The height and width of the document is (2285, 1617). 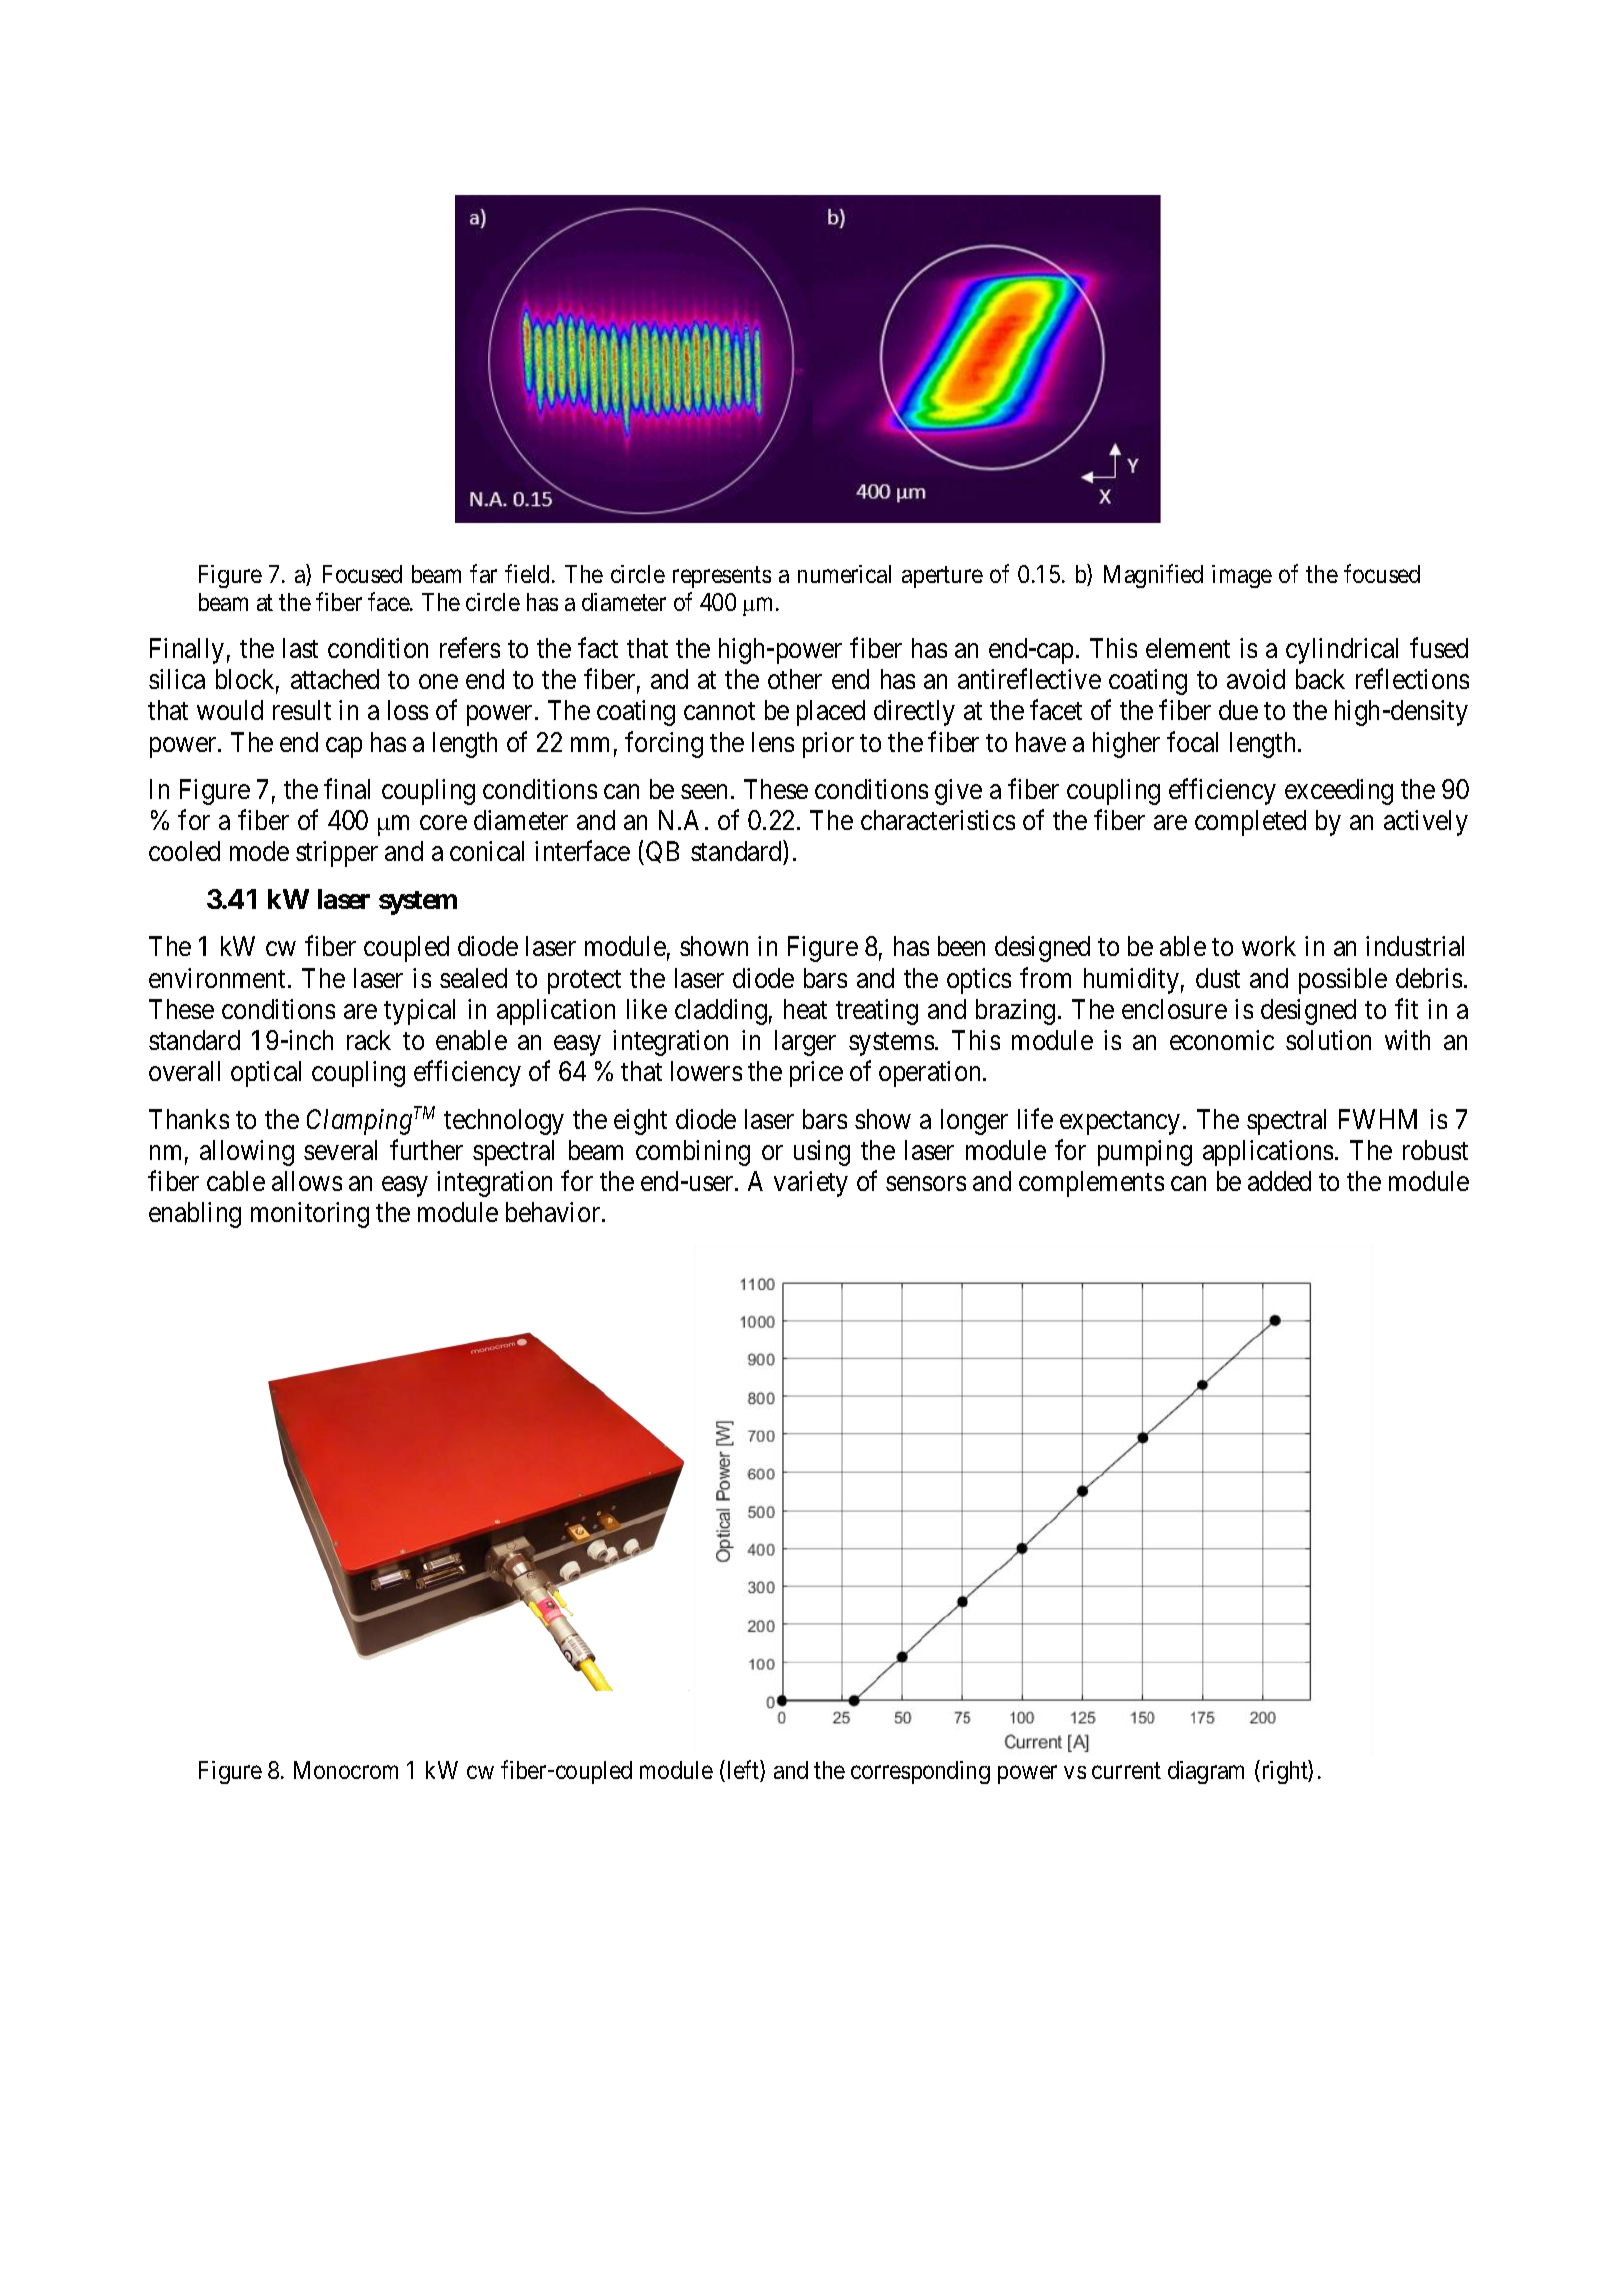 What do you see at coordinates (300, 648) in the document?
I see `last` at bounding box center [300, 648].
